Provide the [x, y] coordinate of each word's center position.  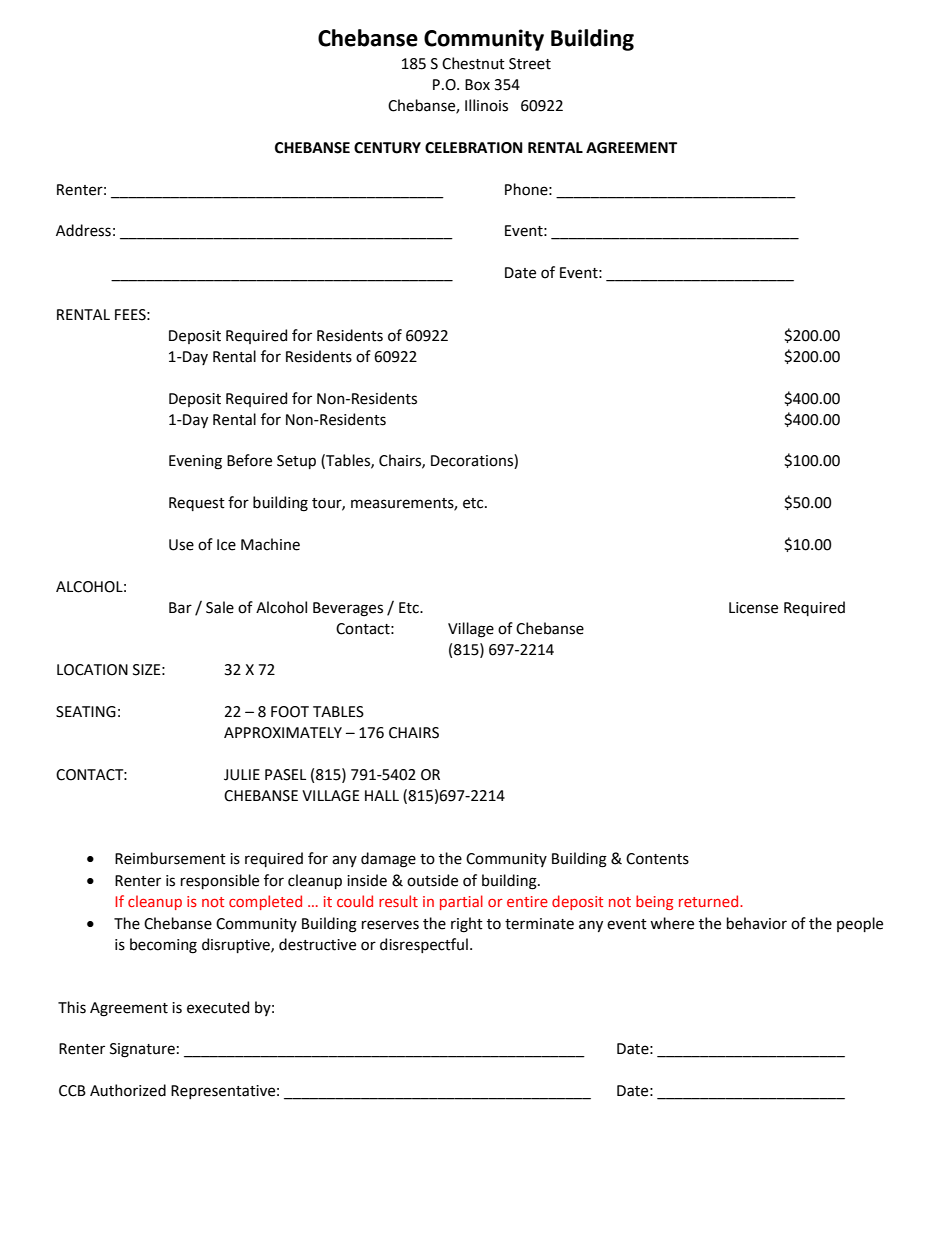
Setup [296, 462]
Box [477, 85]
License [753, 608]
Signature [142, 1050]
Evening [195, 462]
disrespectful [424, 945]
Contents [657, 859]
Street [530, 64]
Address [83, 230]
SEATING [86, 712]
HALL [382, 795]
